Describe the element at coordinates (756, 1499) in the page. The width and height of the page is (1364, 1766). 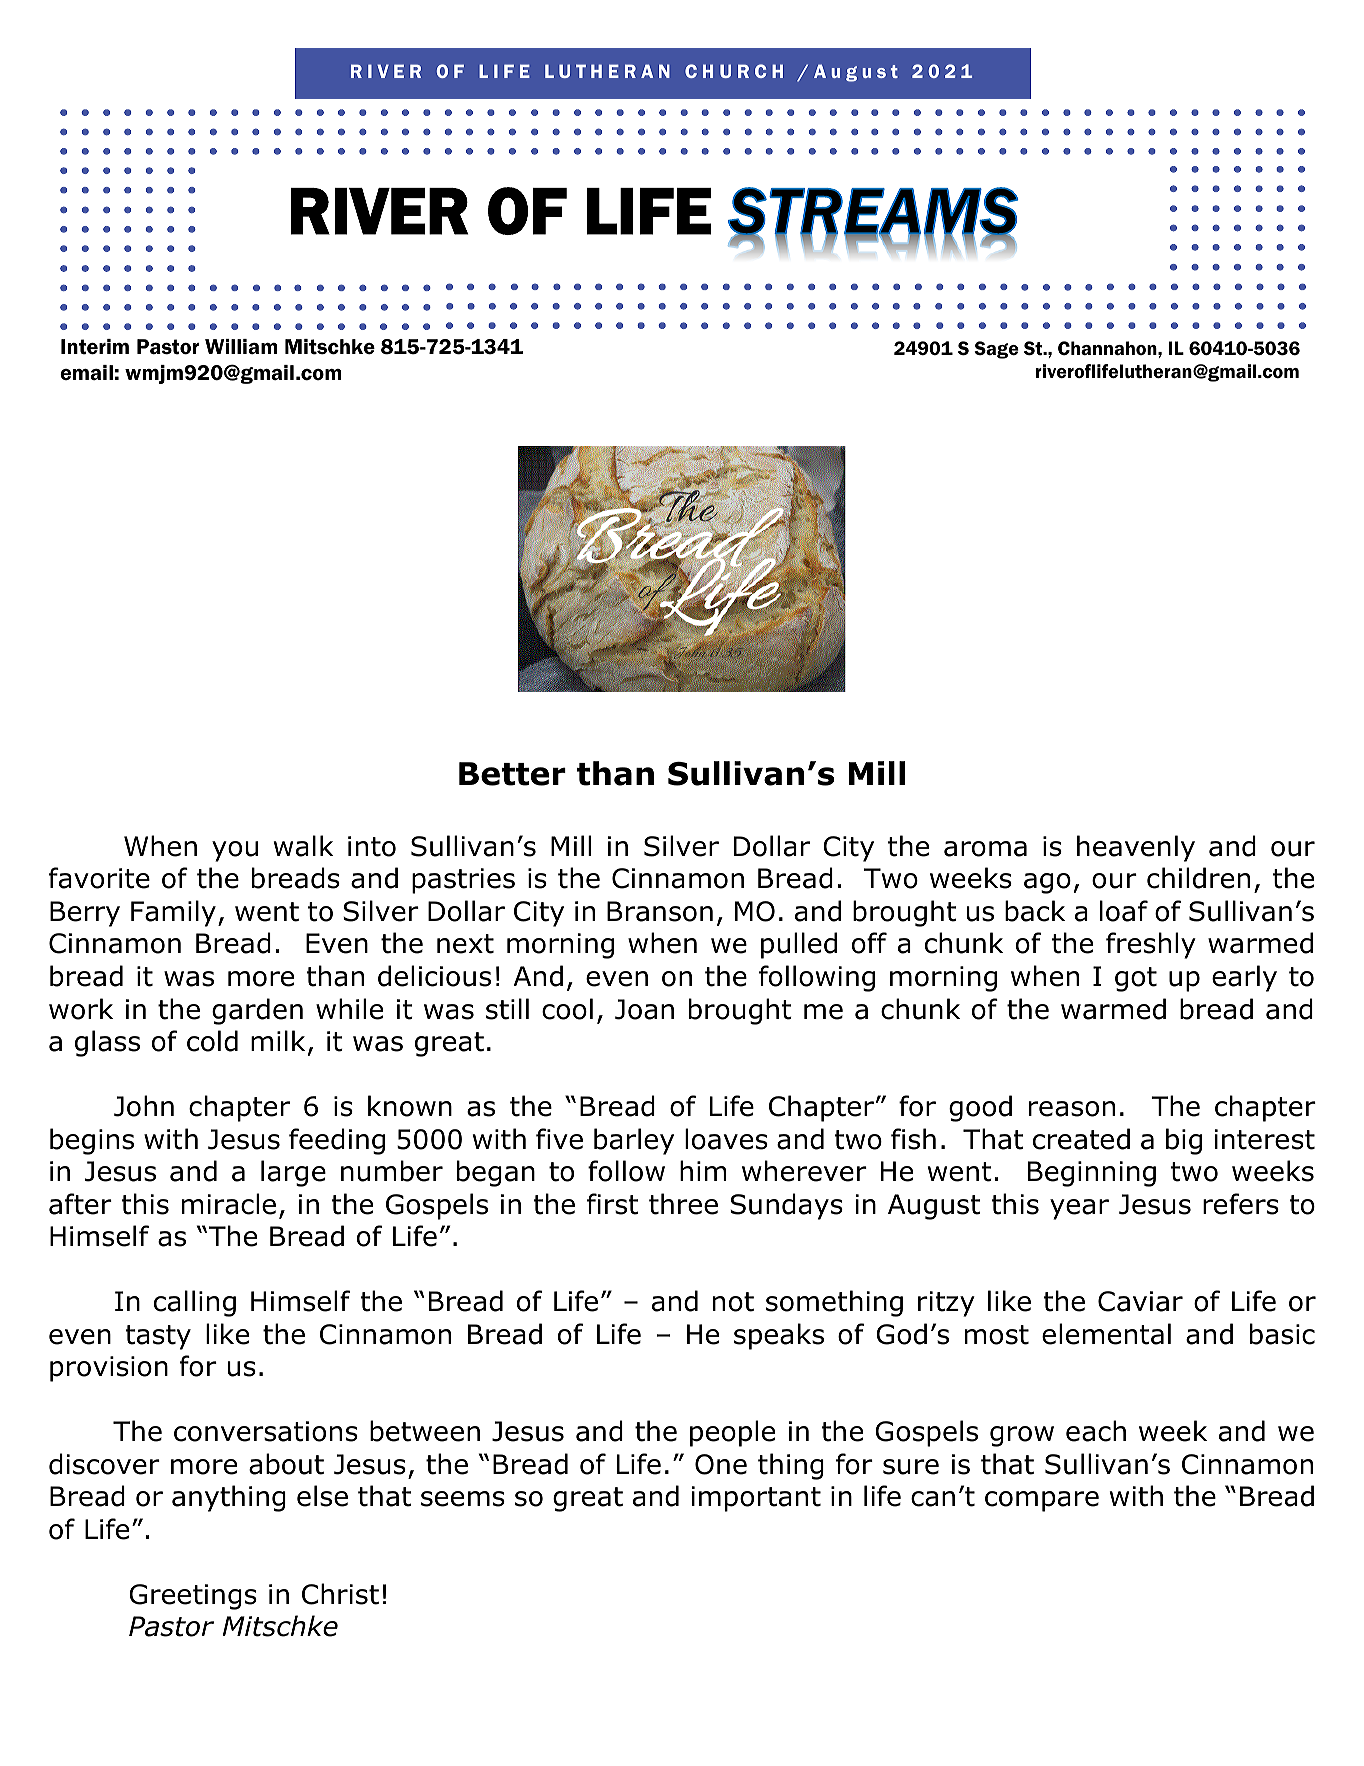
I see `important` at that location.
